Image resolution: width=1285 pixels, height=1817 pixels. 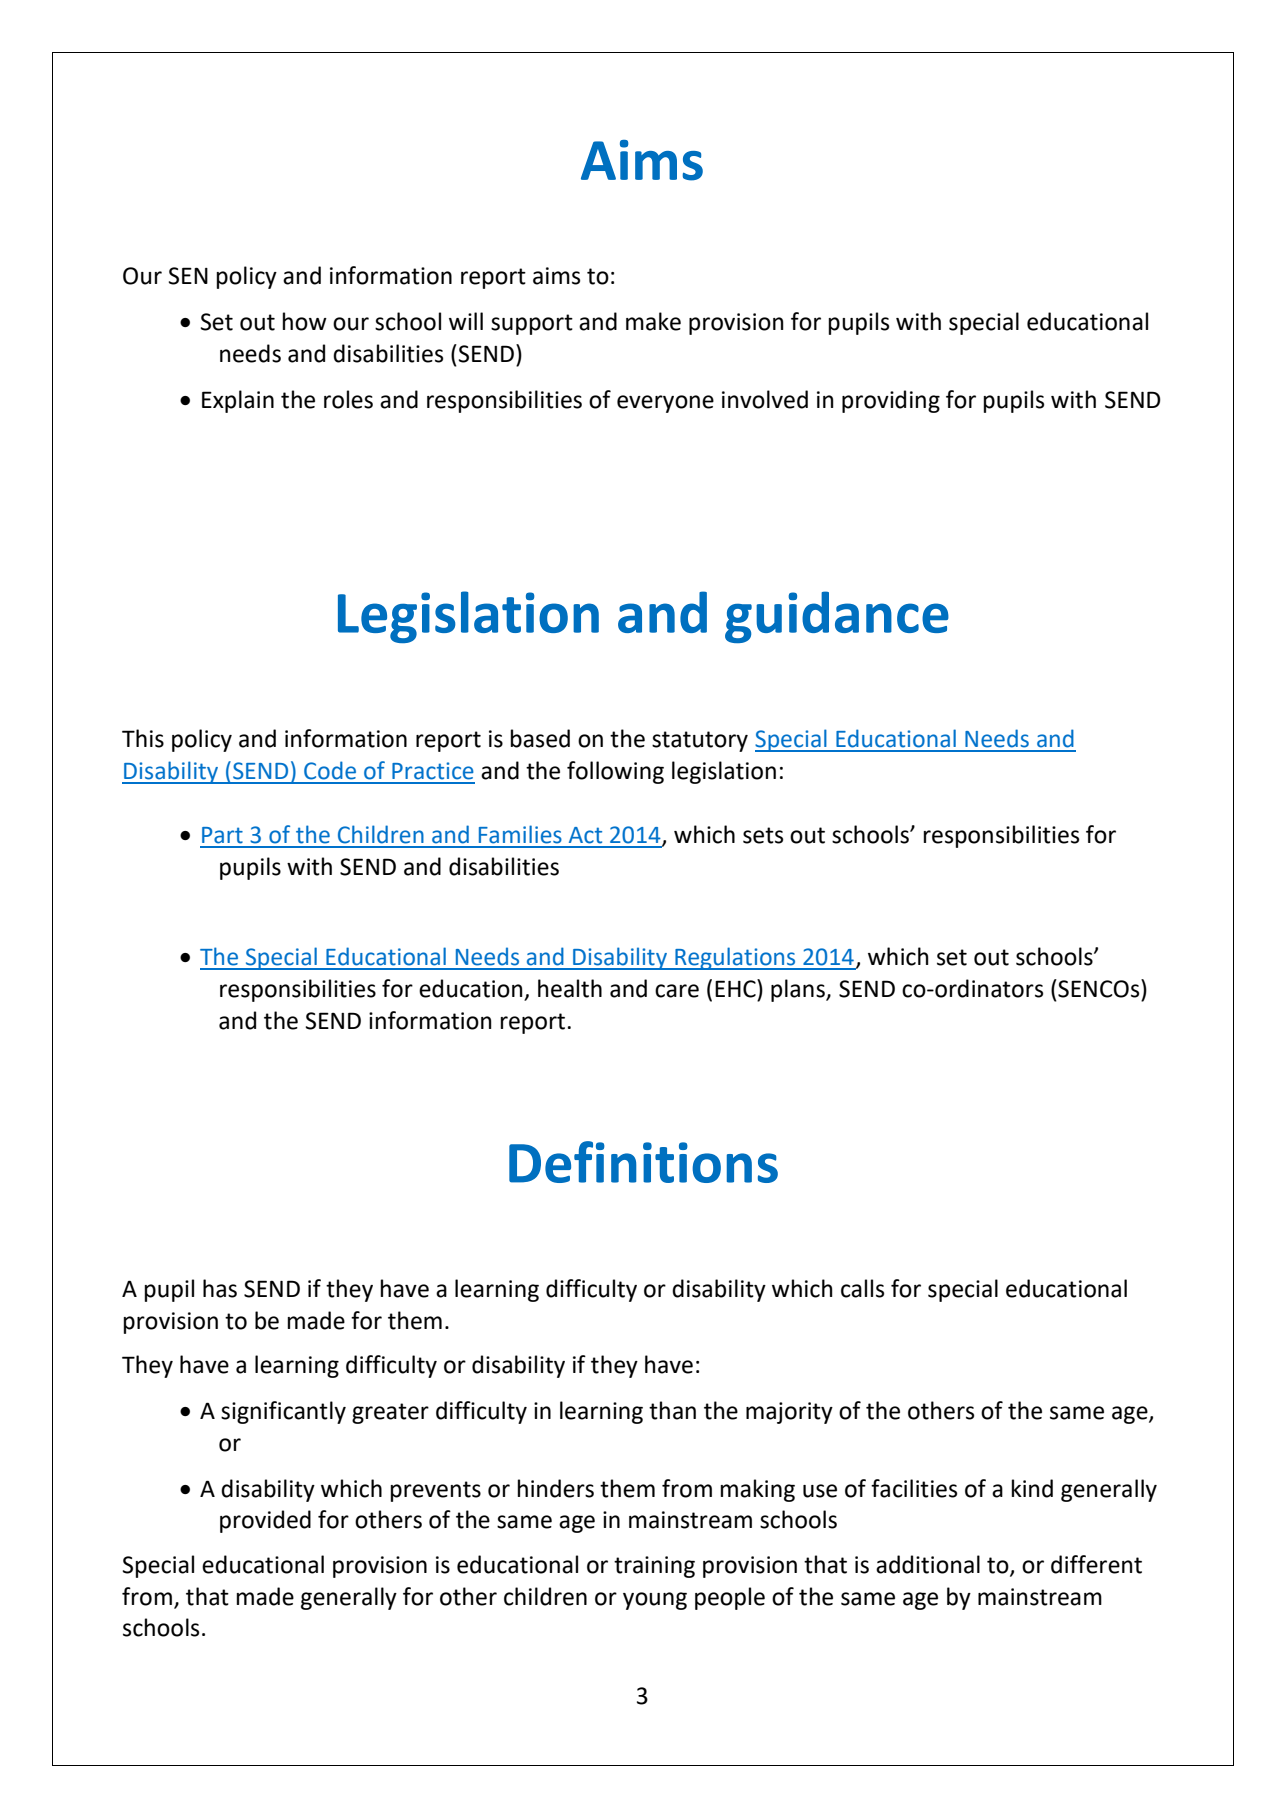 What do you see at coordinates (654, 1567) in the screenshot?
I see `training` at bounding box center [654, 1567].
